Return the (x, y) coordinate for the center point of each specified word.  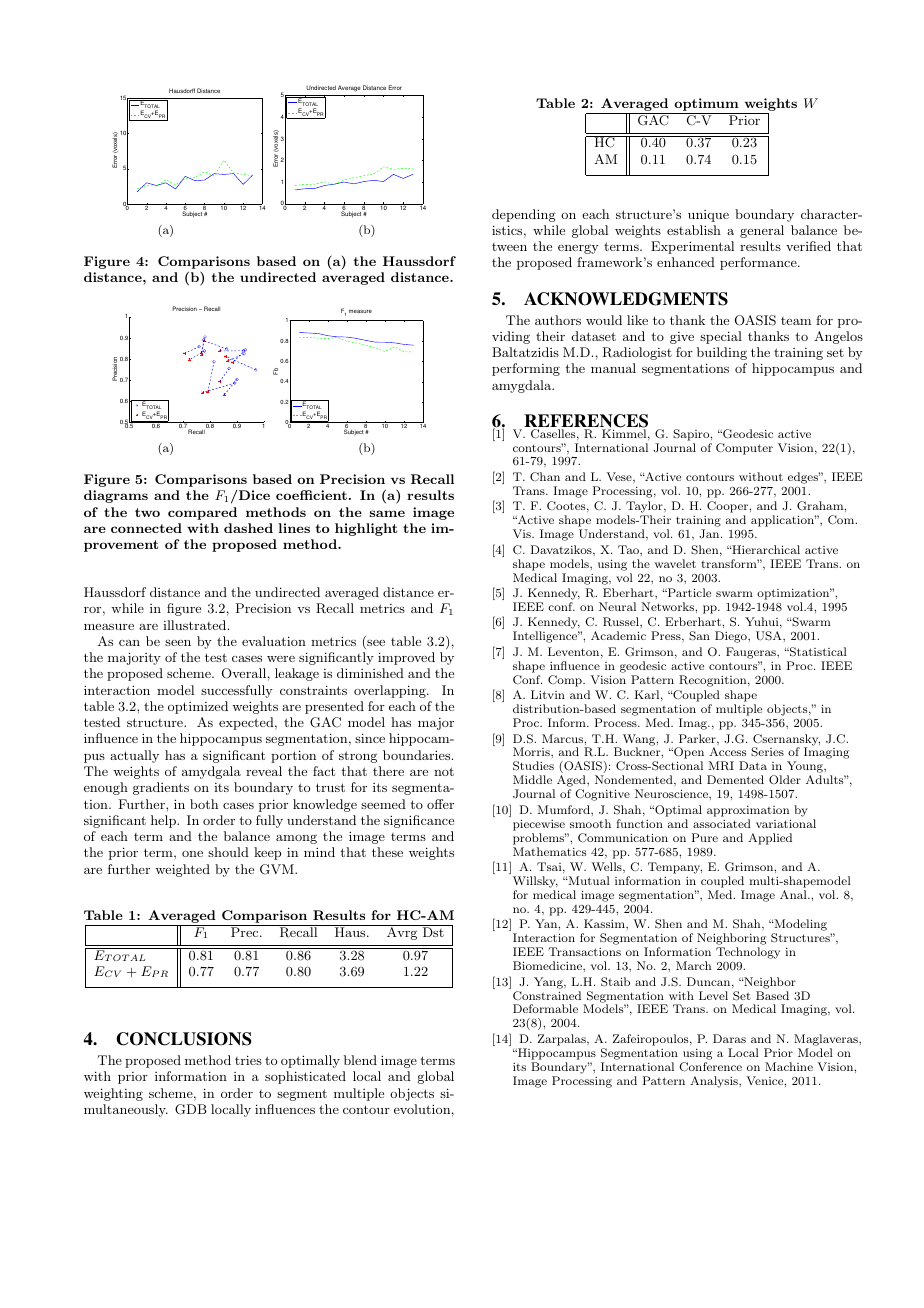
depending (524, 215)
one (192, 854)
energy (578, 249)
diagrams (116, 496)
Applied (770, 839)
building (722, 353)
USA (770, 636)
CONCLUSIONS (184, 1039)
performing (526, 369)
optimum (706, 106)
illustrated (196, 625)
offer (440, 804)
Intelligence (546, 637)
